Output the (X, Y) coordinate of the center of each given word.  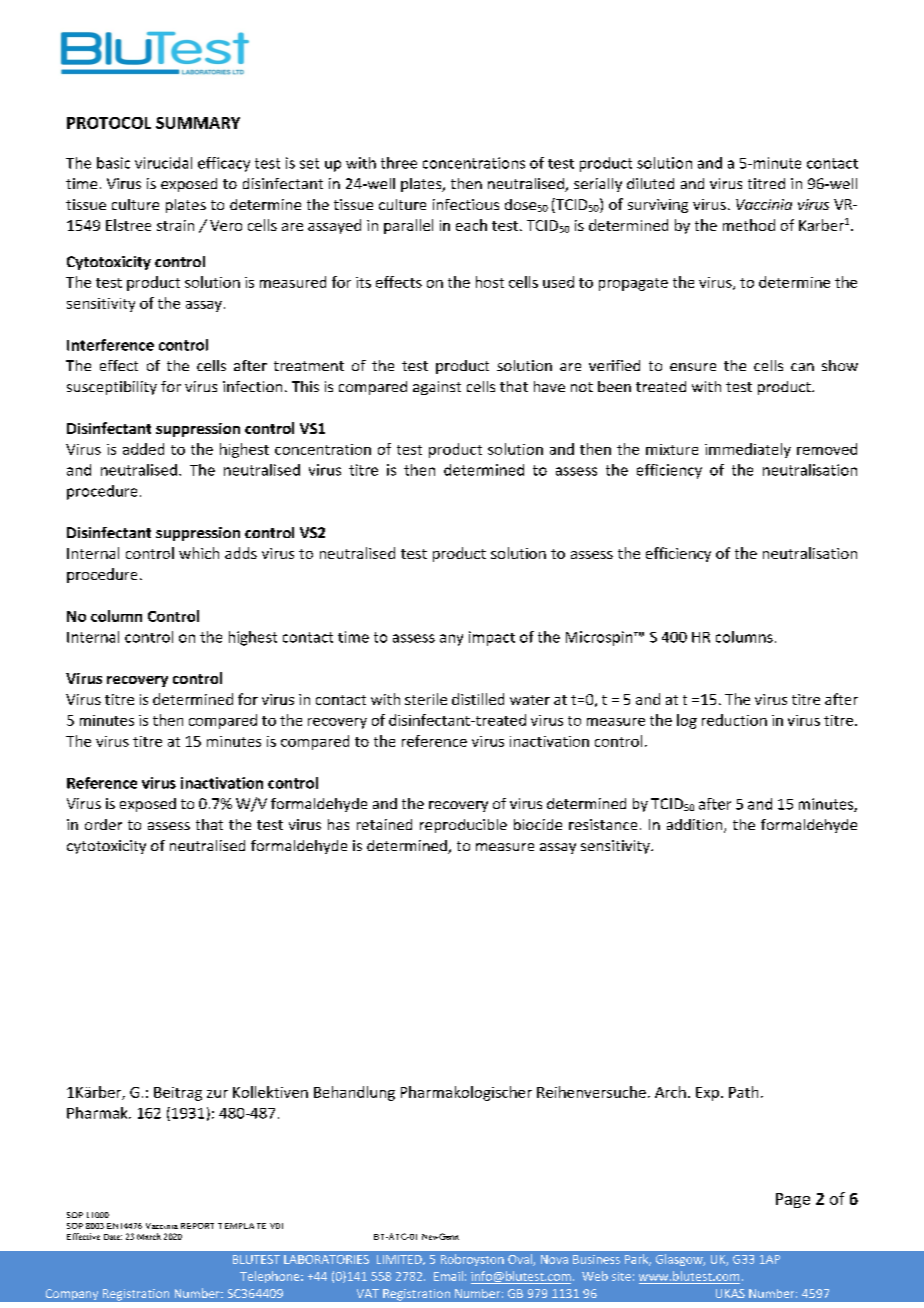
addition (696, 826)
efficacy (224, 164)
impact (492, 638)
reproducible (463, 826)
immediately (748, 450)
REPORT (197, 1226)
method (749, 225)
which (199, 553)
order (103, 824)
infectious (466, 204)
